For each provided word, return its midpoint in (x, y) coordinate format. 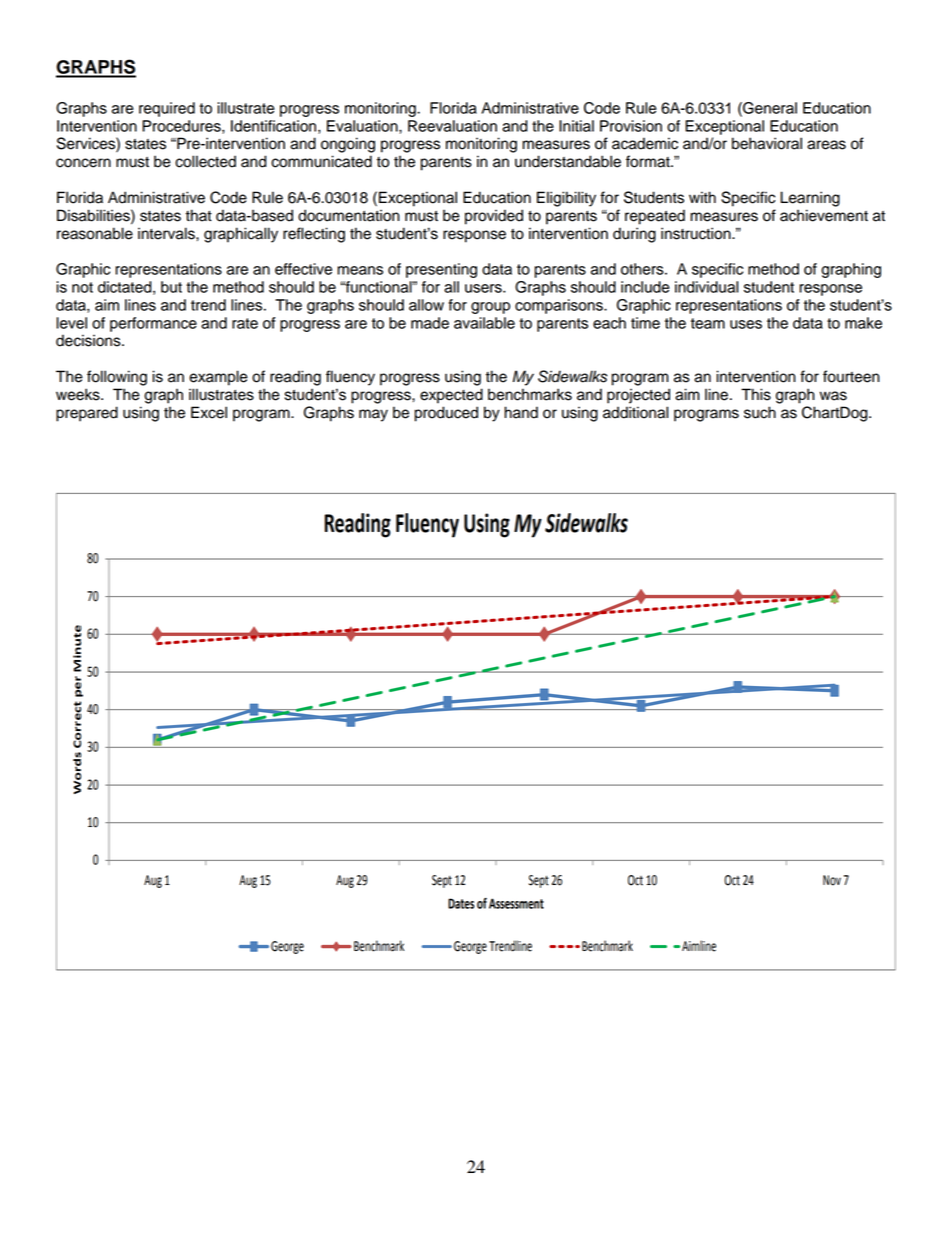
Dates (461, 903)
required (167, 109)
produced (446, 414)
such (760, 412)
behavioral (767, 143)
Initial (576, 126)
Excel (209, 412)
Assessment (516, 903)
